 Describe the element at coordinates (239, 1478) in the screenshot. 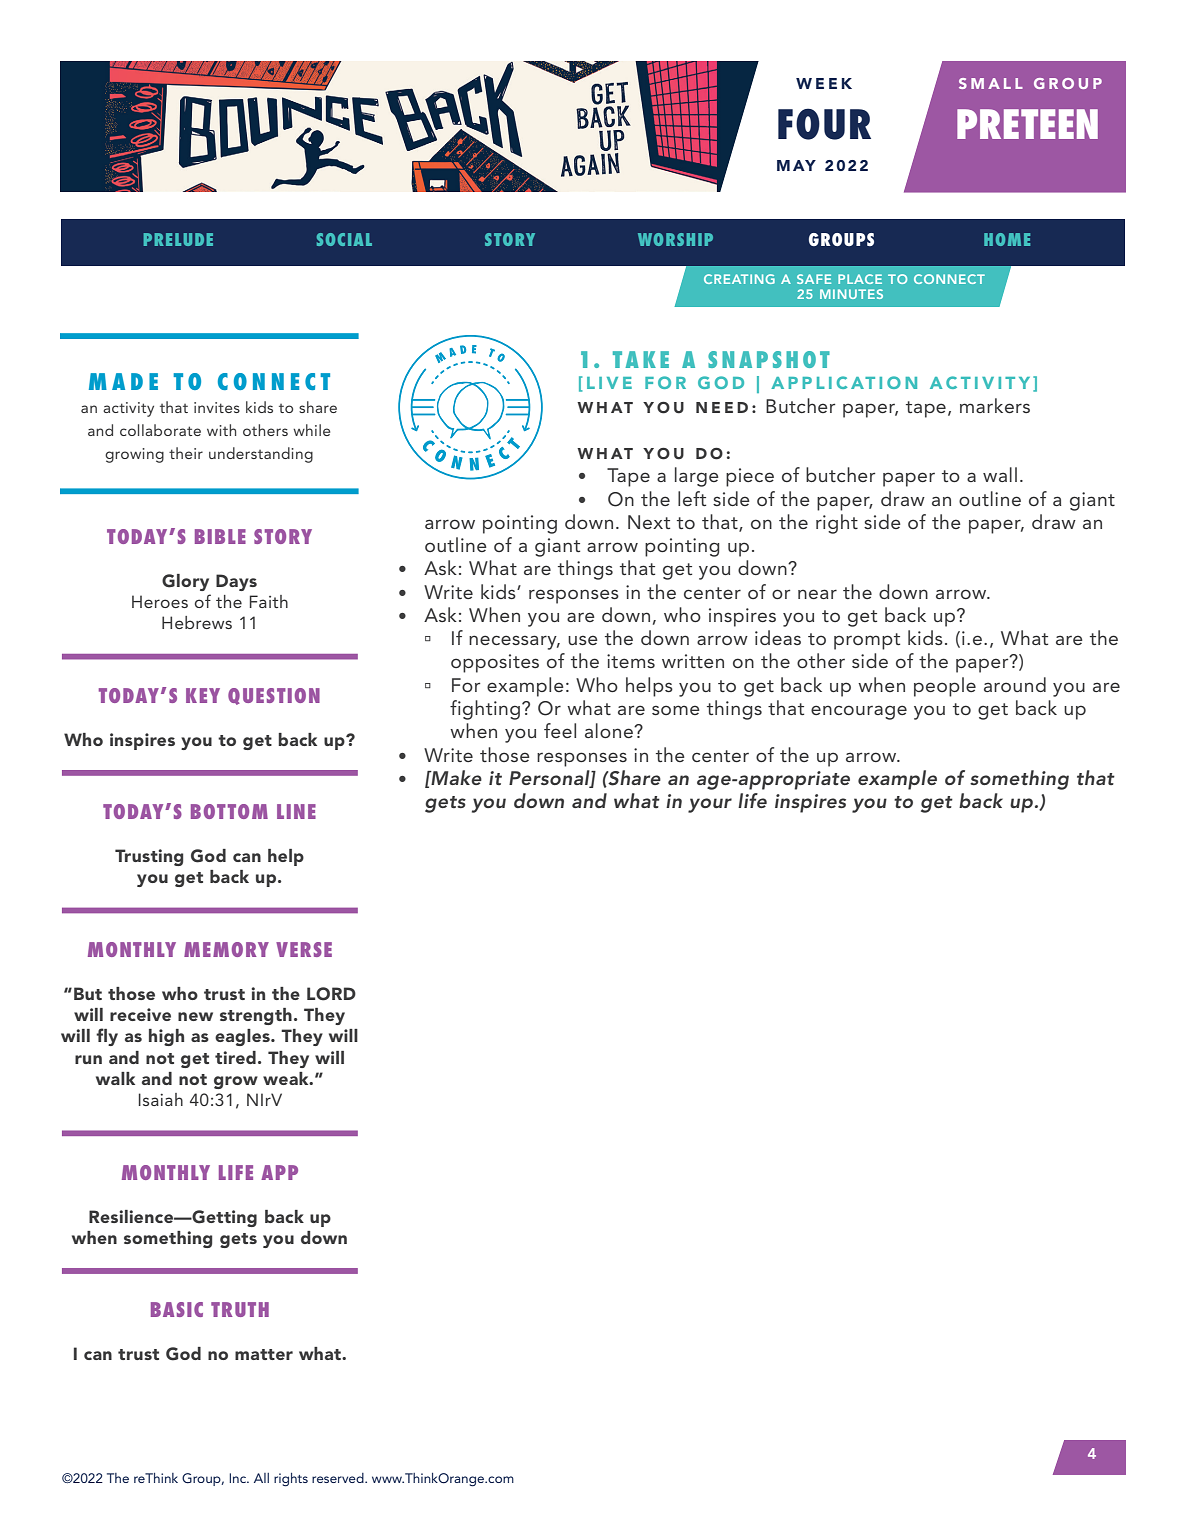

I see `Inc` at that location.
